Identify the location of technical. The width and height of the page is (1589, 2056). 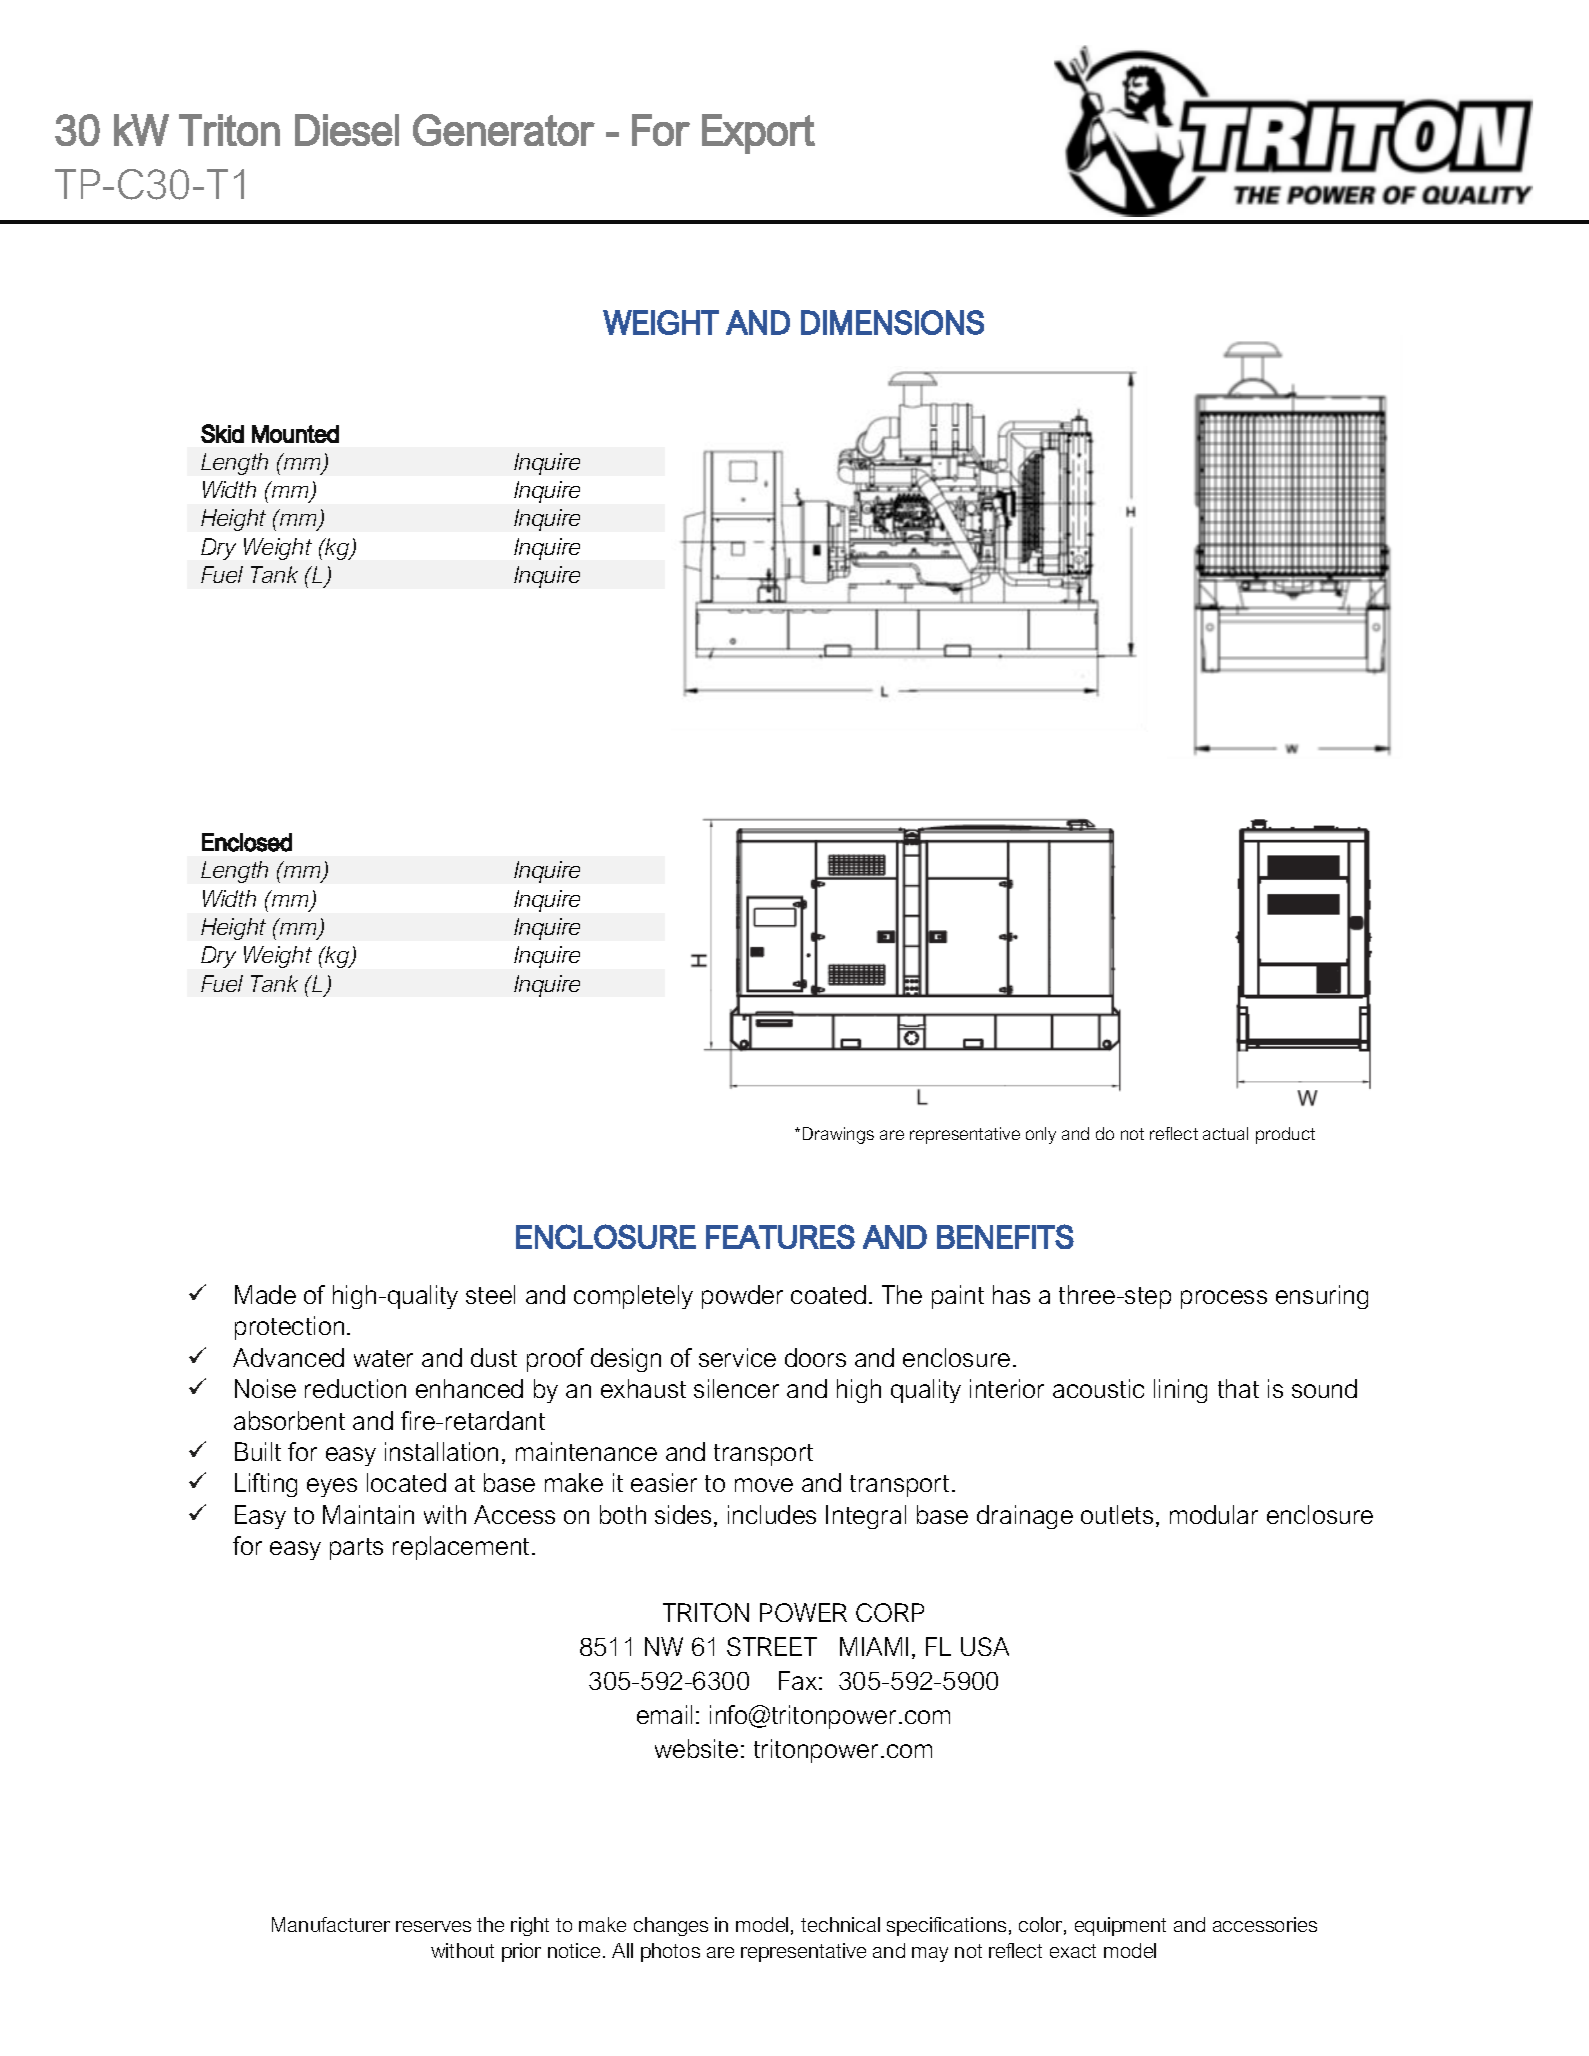
(840, 1924).
